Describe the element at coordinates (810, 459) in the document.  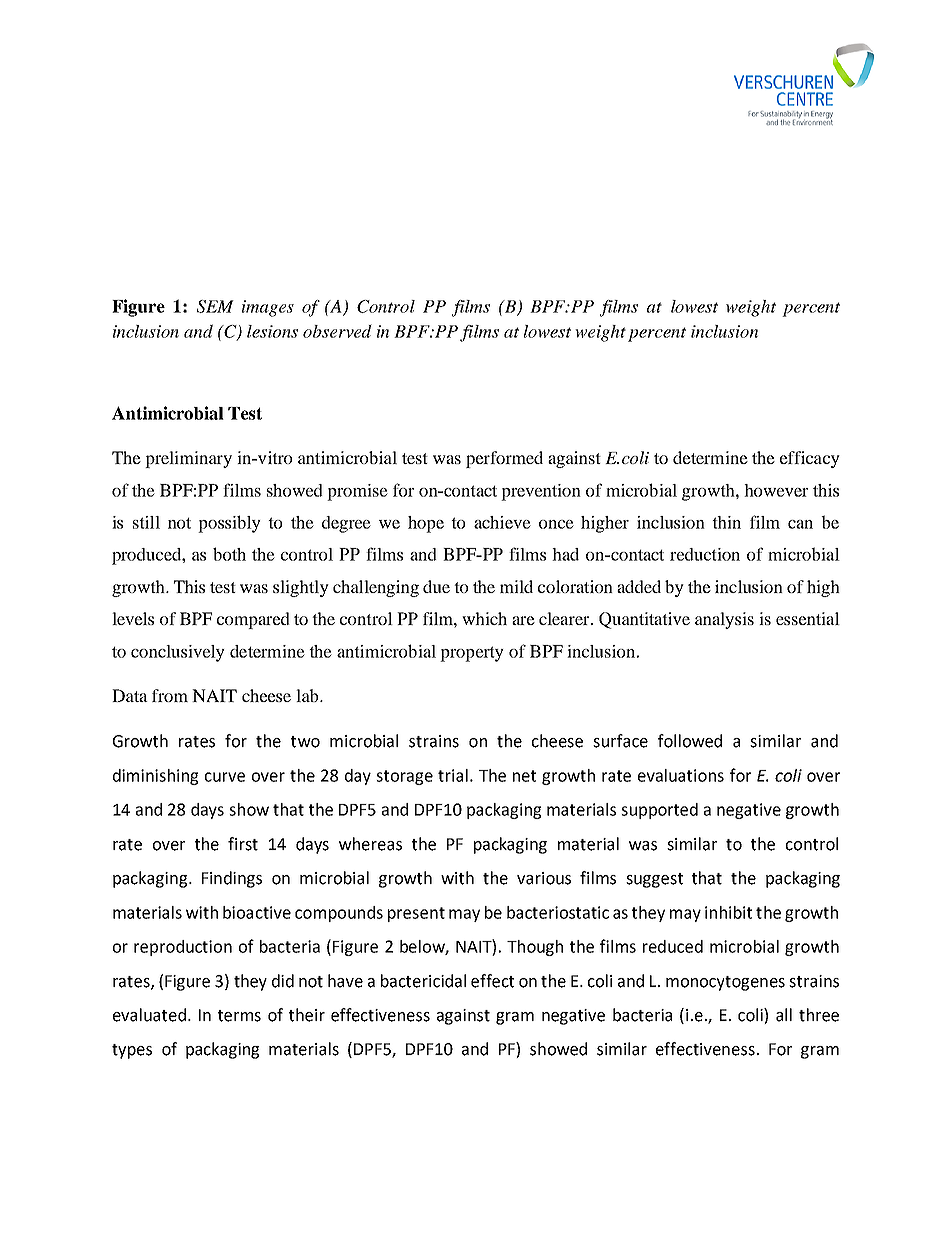
I see `efficacy` at that location.
